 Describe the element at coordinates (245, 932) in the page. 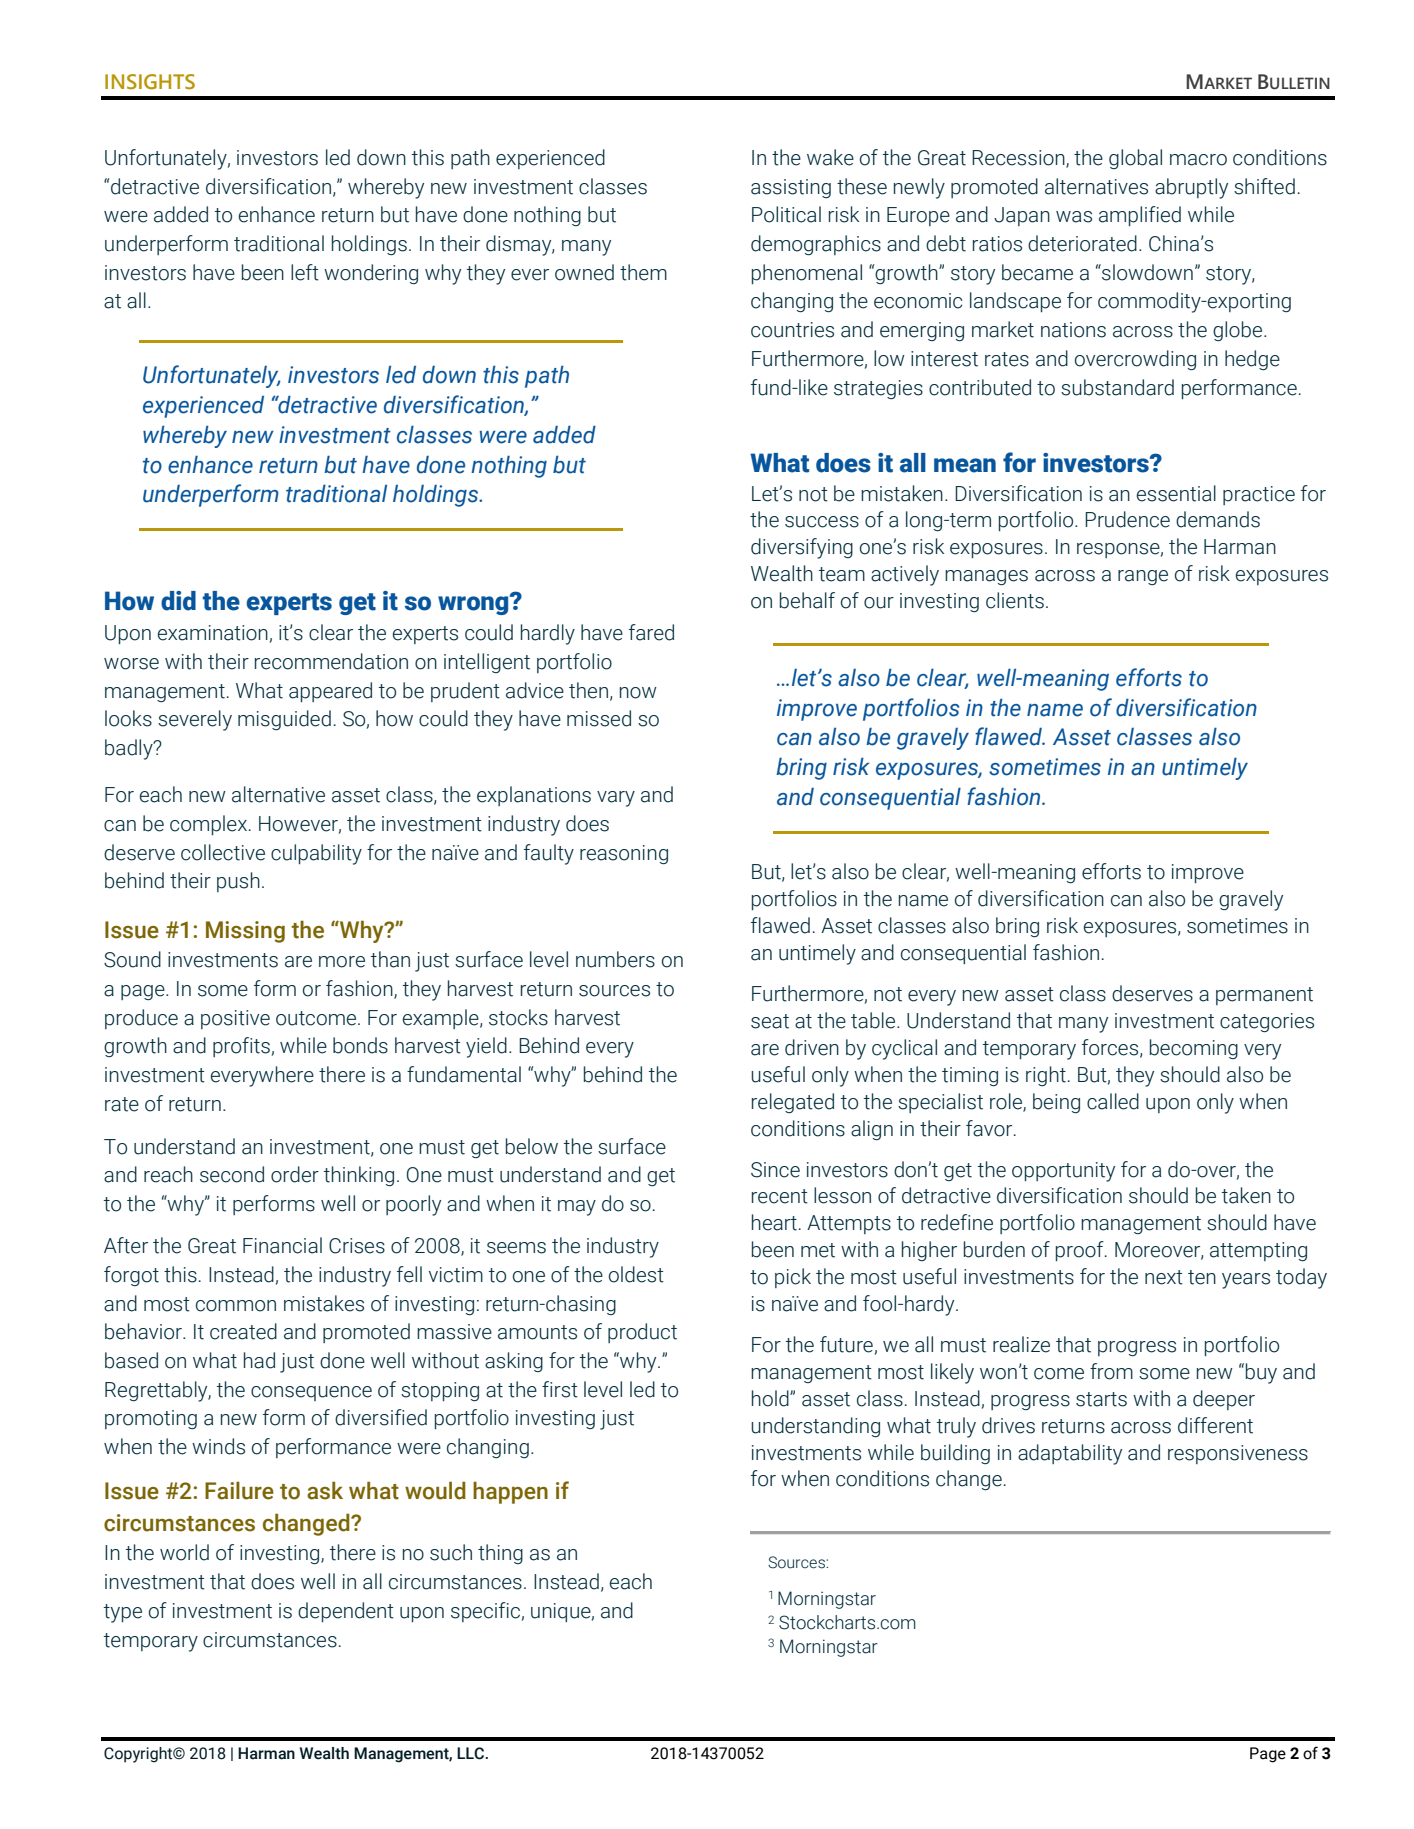

I see `Missing` at that location.
